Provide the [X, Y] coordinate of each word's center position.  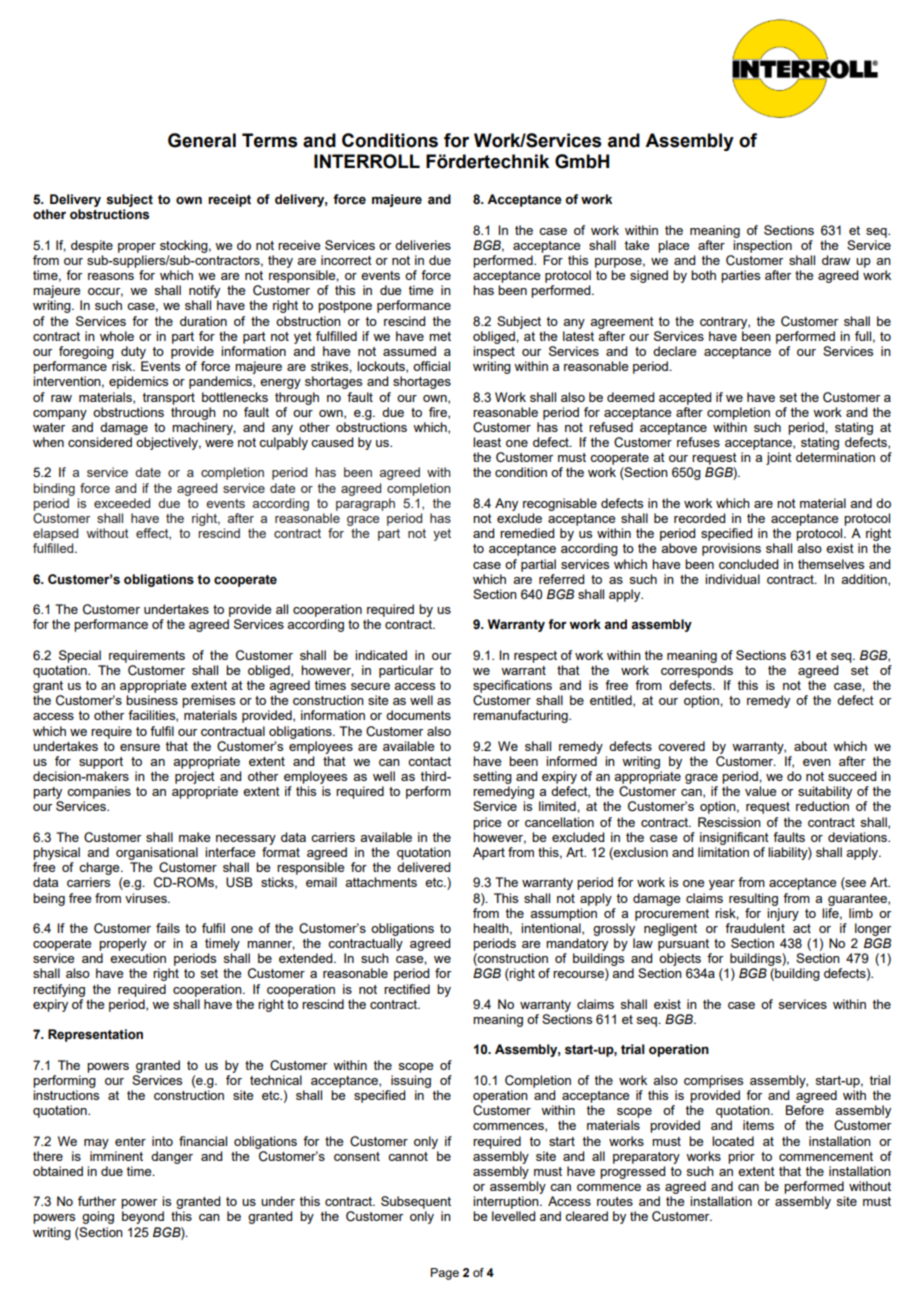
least [487, 442]
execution [138, 958]
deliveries [423, 245]
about [810, 746]
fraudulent [755, 928]
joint [779, 458]
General [202, 140]
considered [100, 442]
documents [418, 715]
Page [445, 1274]
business [152, 700]
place [673, 246]
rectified [407, 989]
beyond [143, 1217]
